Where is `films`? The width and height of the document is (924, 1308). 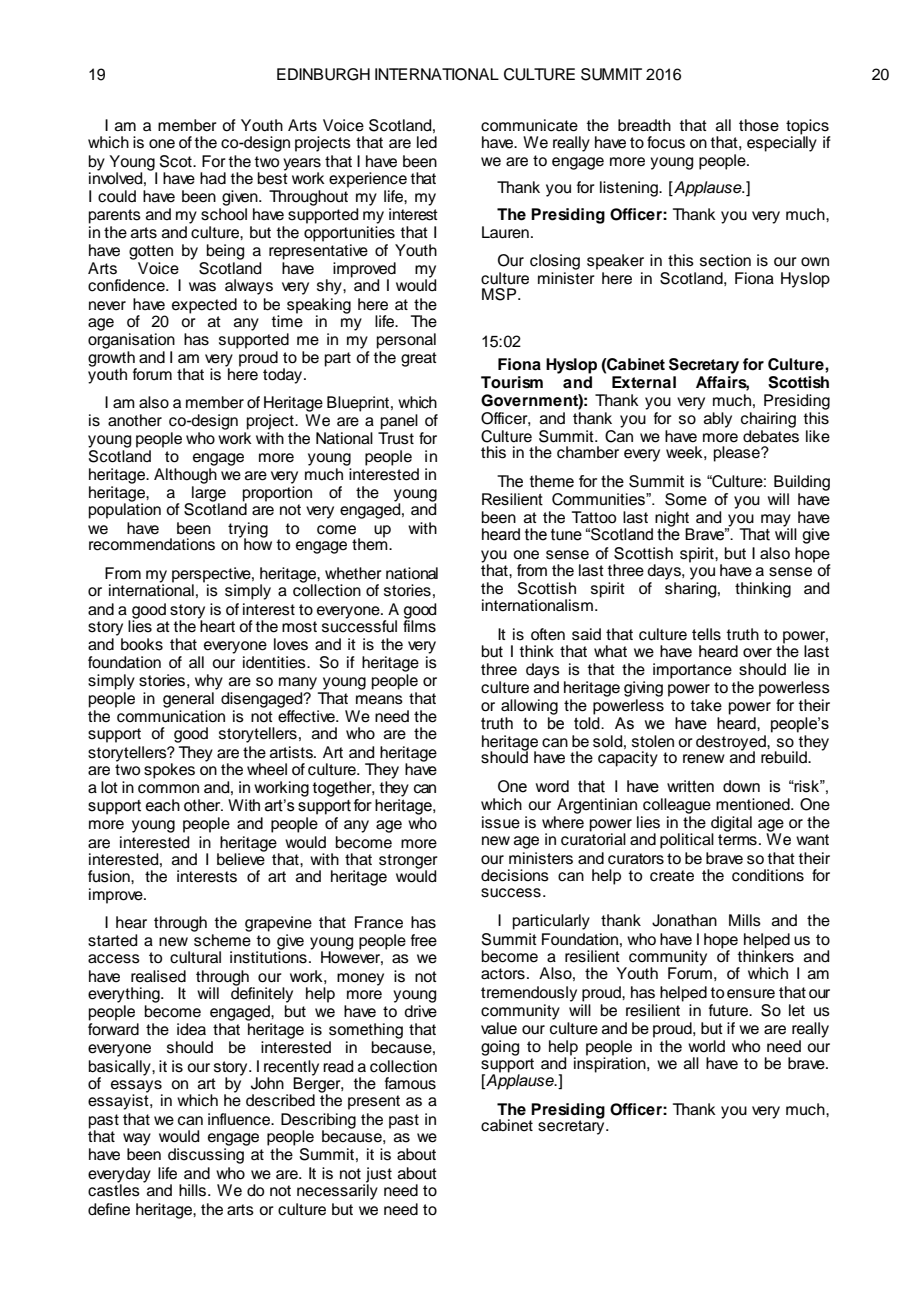 films is located at coordinates (419, 625).
